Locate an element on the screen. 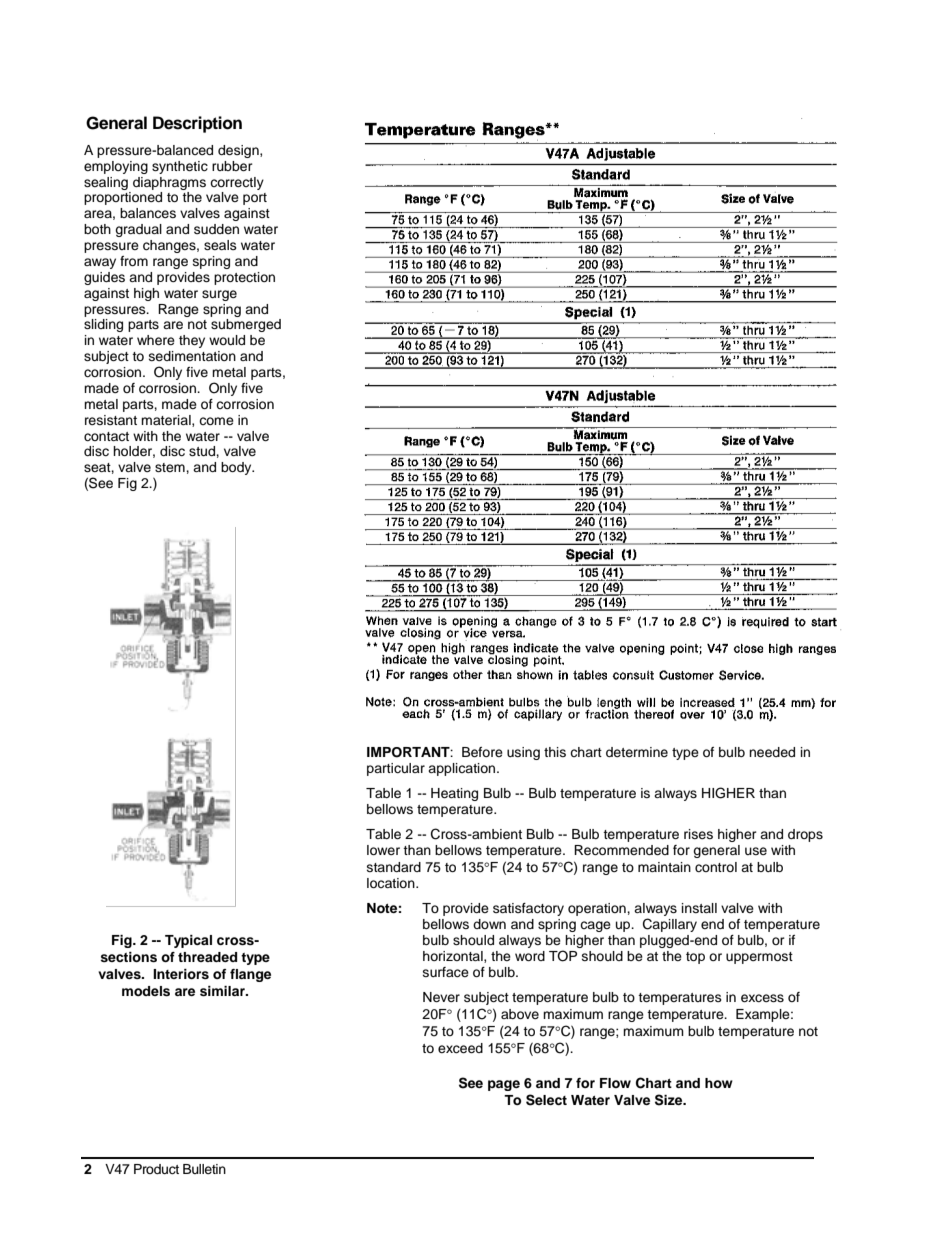  correctly is located at coordinates (237, 183).
